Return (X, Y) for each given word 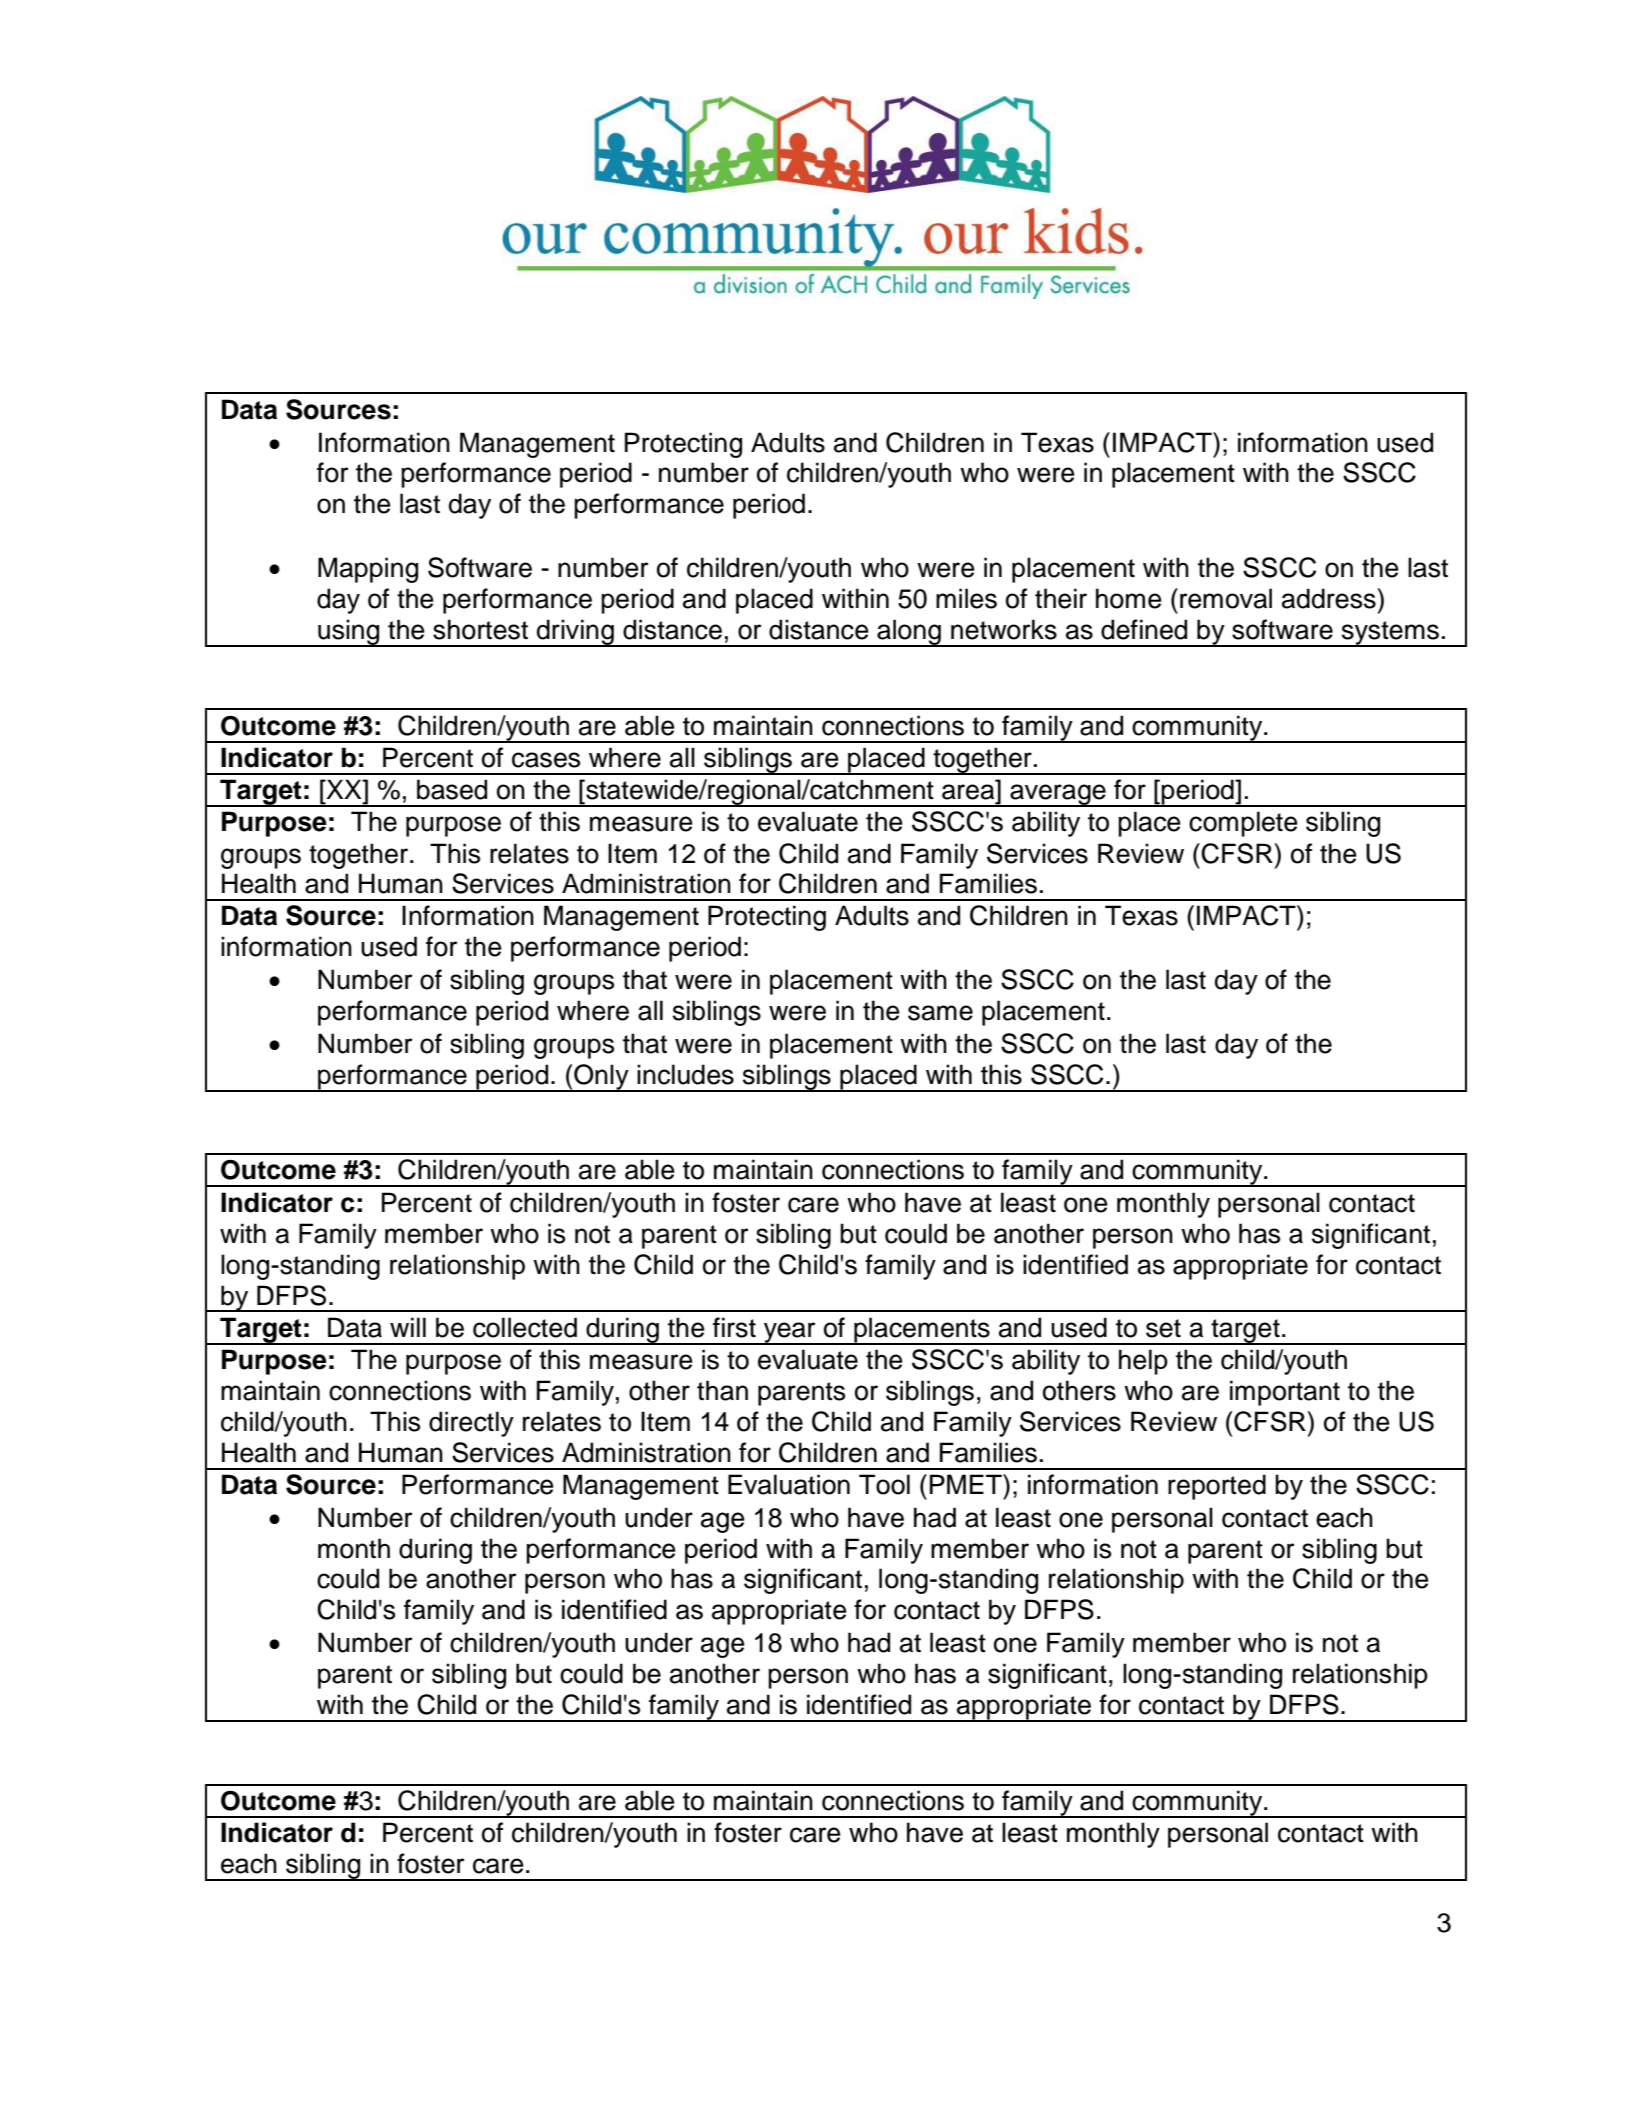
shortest (480, 629)
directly (471, 1424)
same (940, 1013)
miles (966, 598)
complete (1243, 824)
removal (1226, 598)
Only (601, 1078)
